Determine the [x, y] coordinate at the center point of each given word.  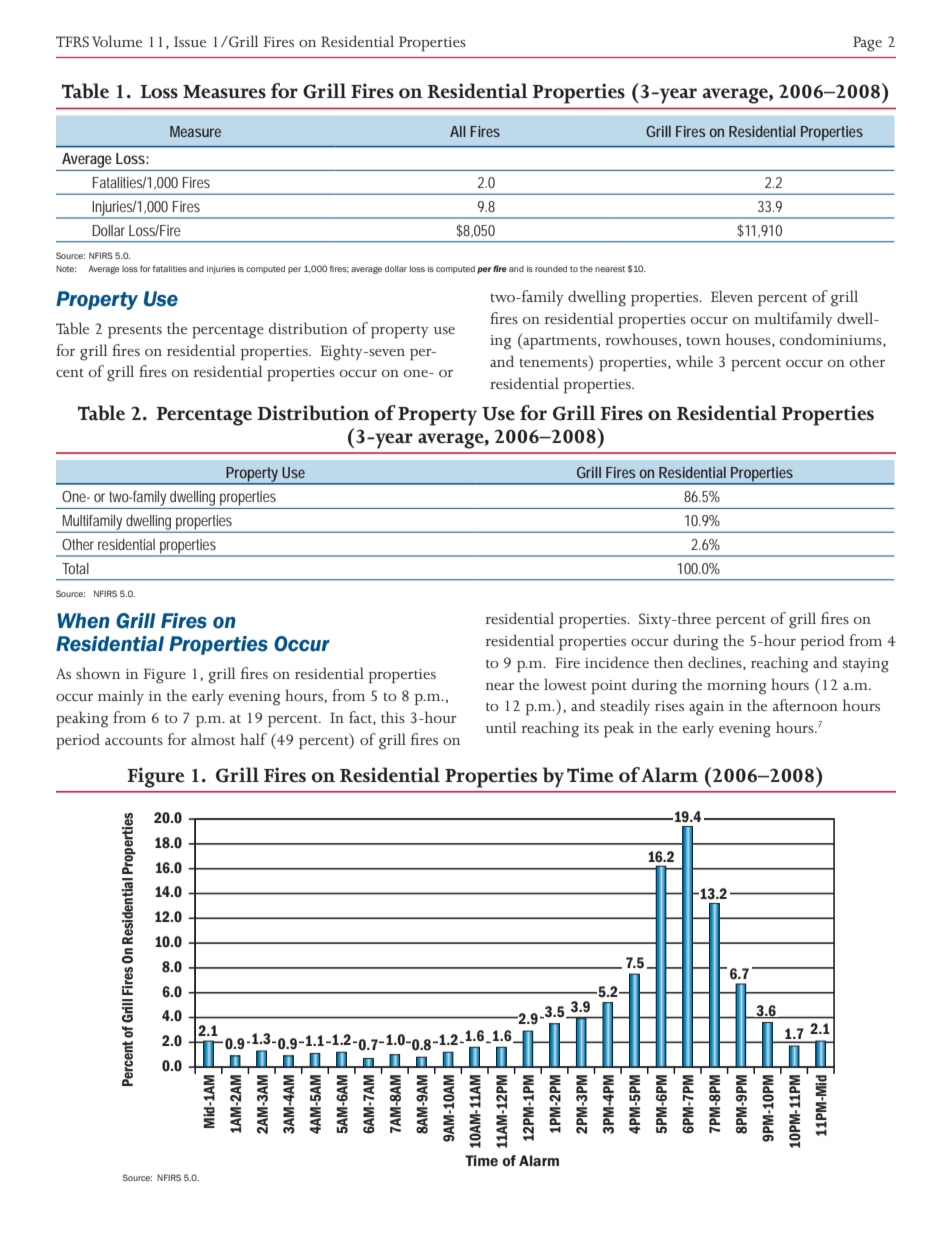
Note [66, 268]
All [458, 131]
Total [75, 568]
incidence [617, 662]
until [500, 727]
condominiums [832, 340]
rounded [551, 269]
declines [716, 663]
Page [867, 44]
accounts [134, 741]
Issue [190, 41]
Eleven [732, 296]
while [694, 361]
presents [135, 331]
